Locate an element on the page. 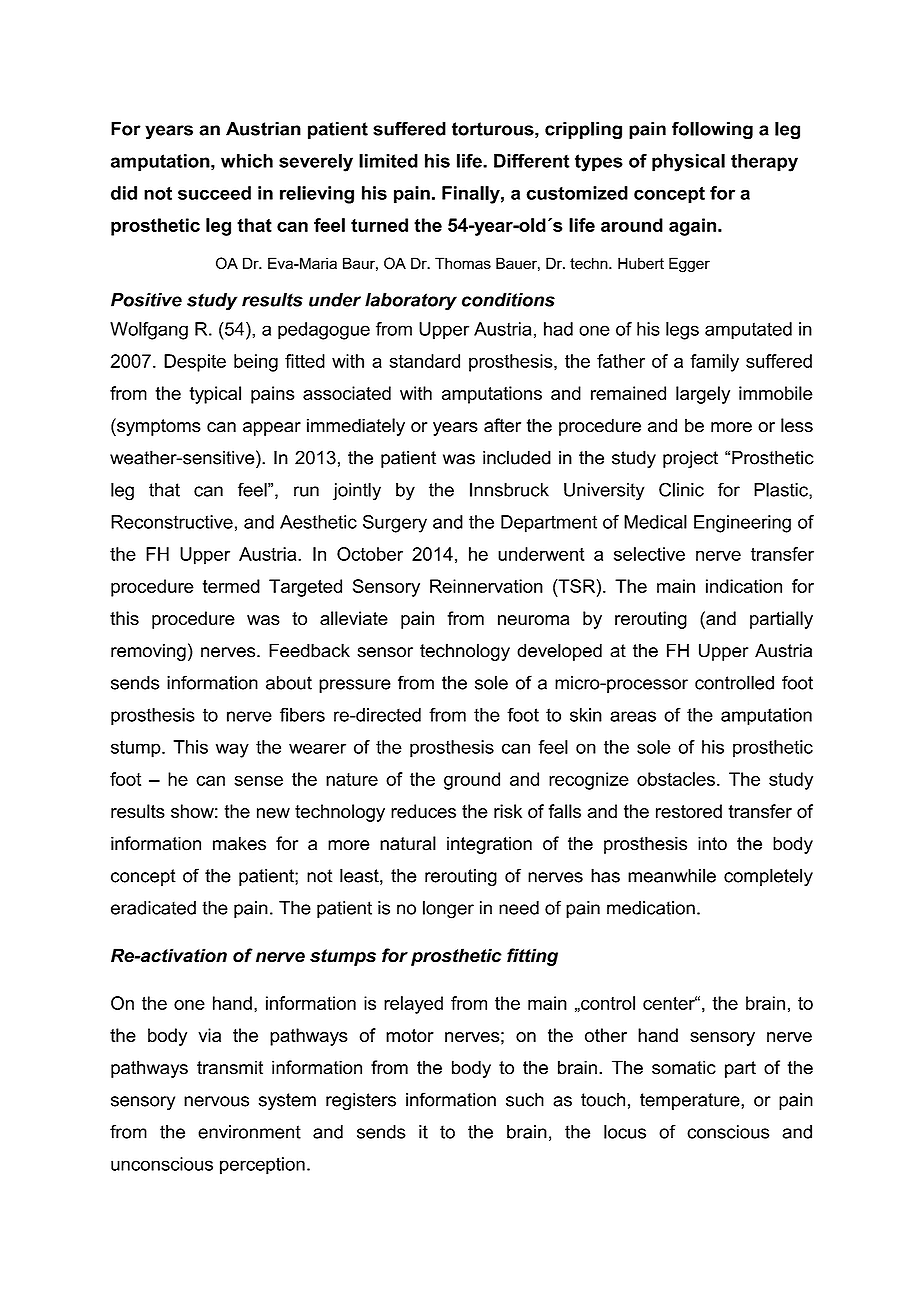 The image size is (924, 1308). Innsbruck is located at coordinates (509, 490).
